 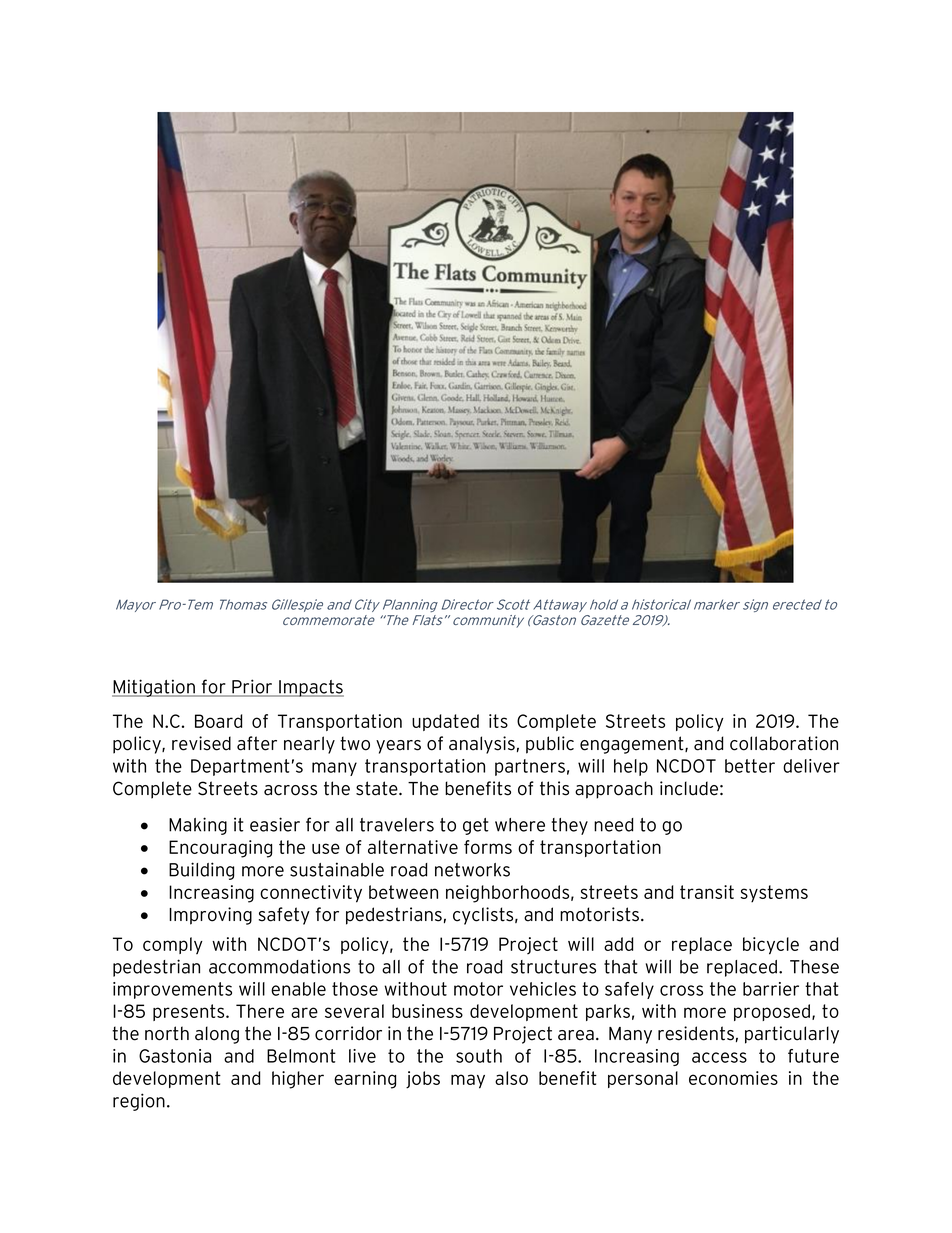 What do you see at coordinates (784, 743) in the screenshot?
I see `collaboration` at bounding box center [784, 743].
